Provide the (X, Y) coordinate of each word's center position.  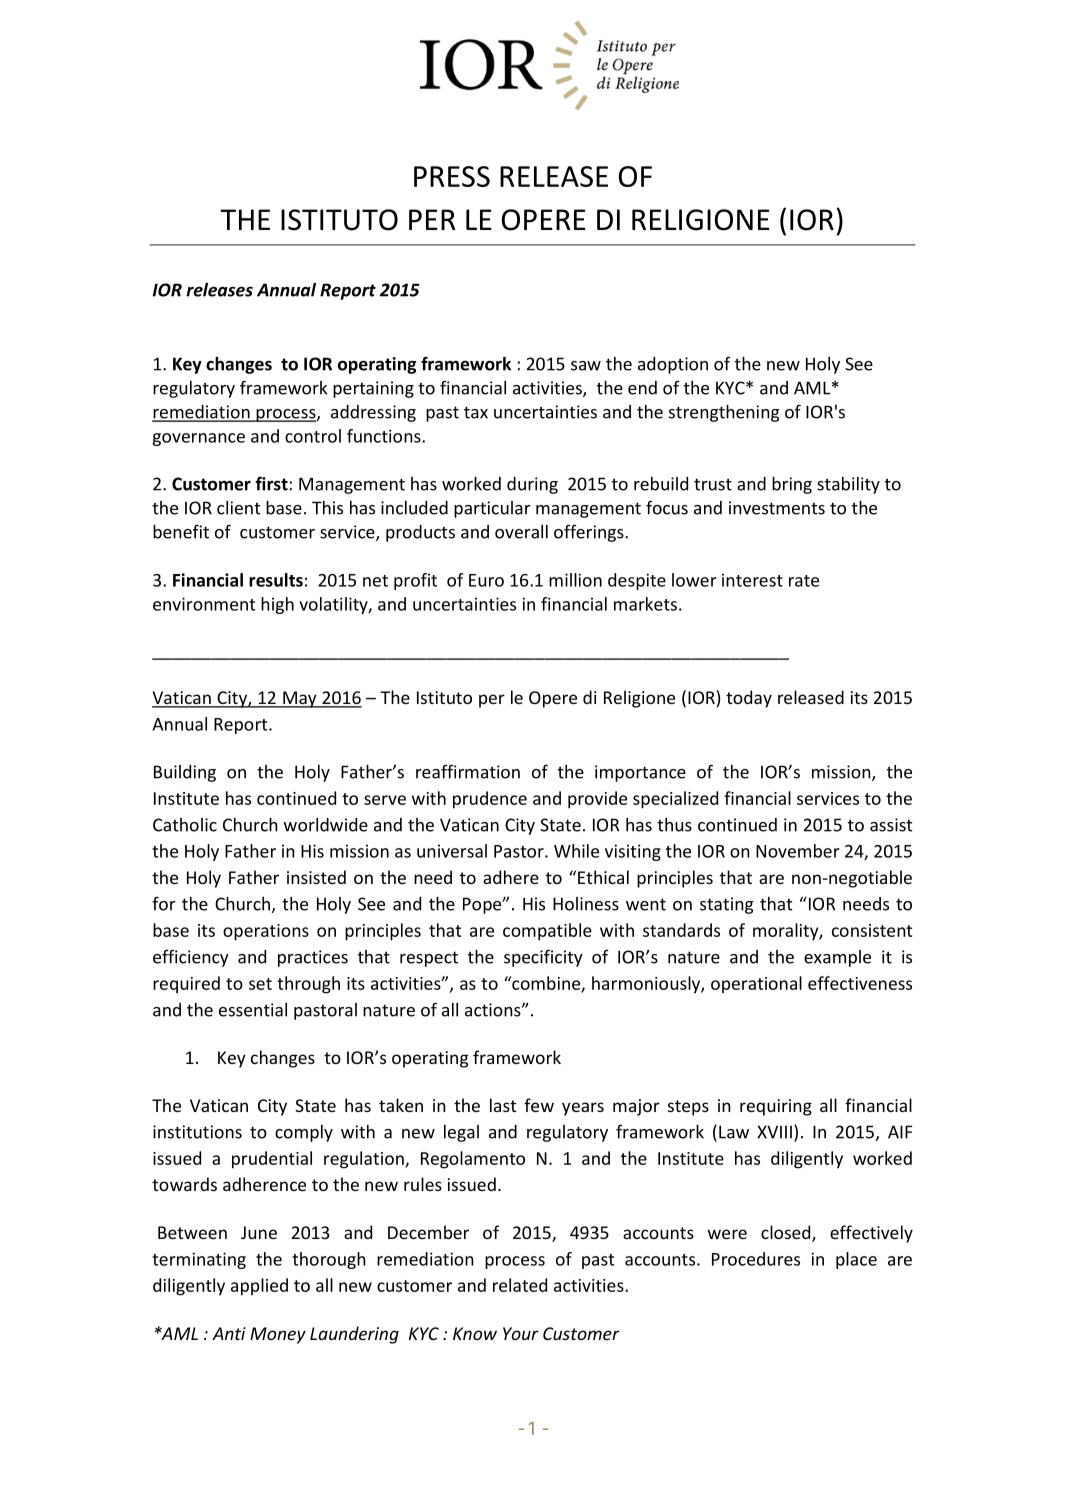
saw (586, 366)
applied (259, 1287)
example (837, 958)
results (276, 580)
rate (804, 581)
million (575, 580)
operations (266, 932)
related (520, 1285)
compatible (547, 932)
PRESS (452, 176)
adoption (673, 365)
